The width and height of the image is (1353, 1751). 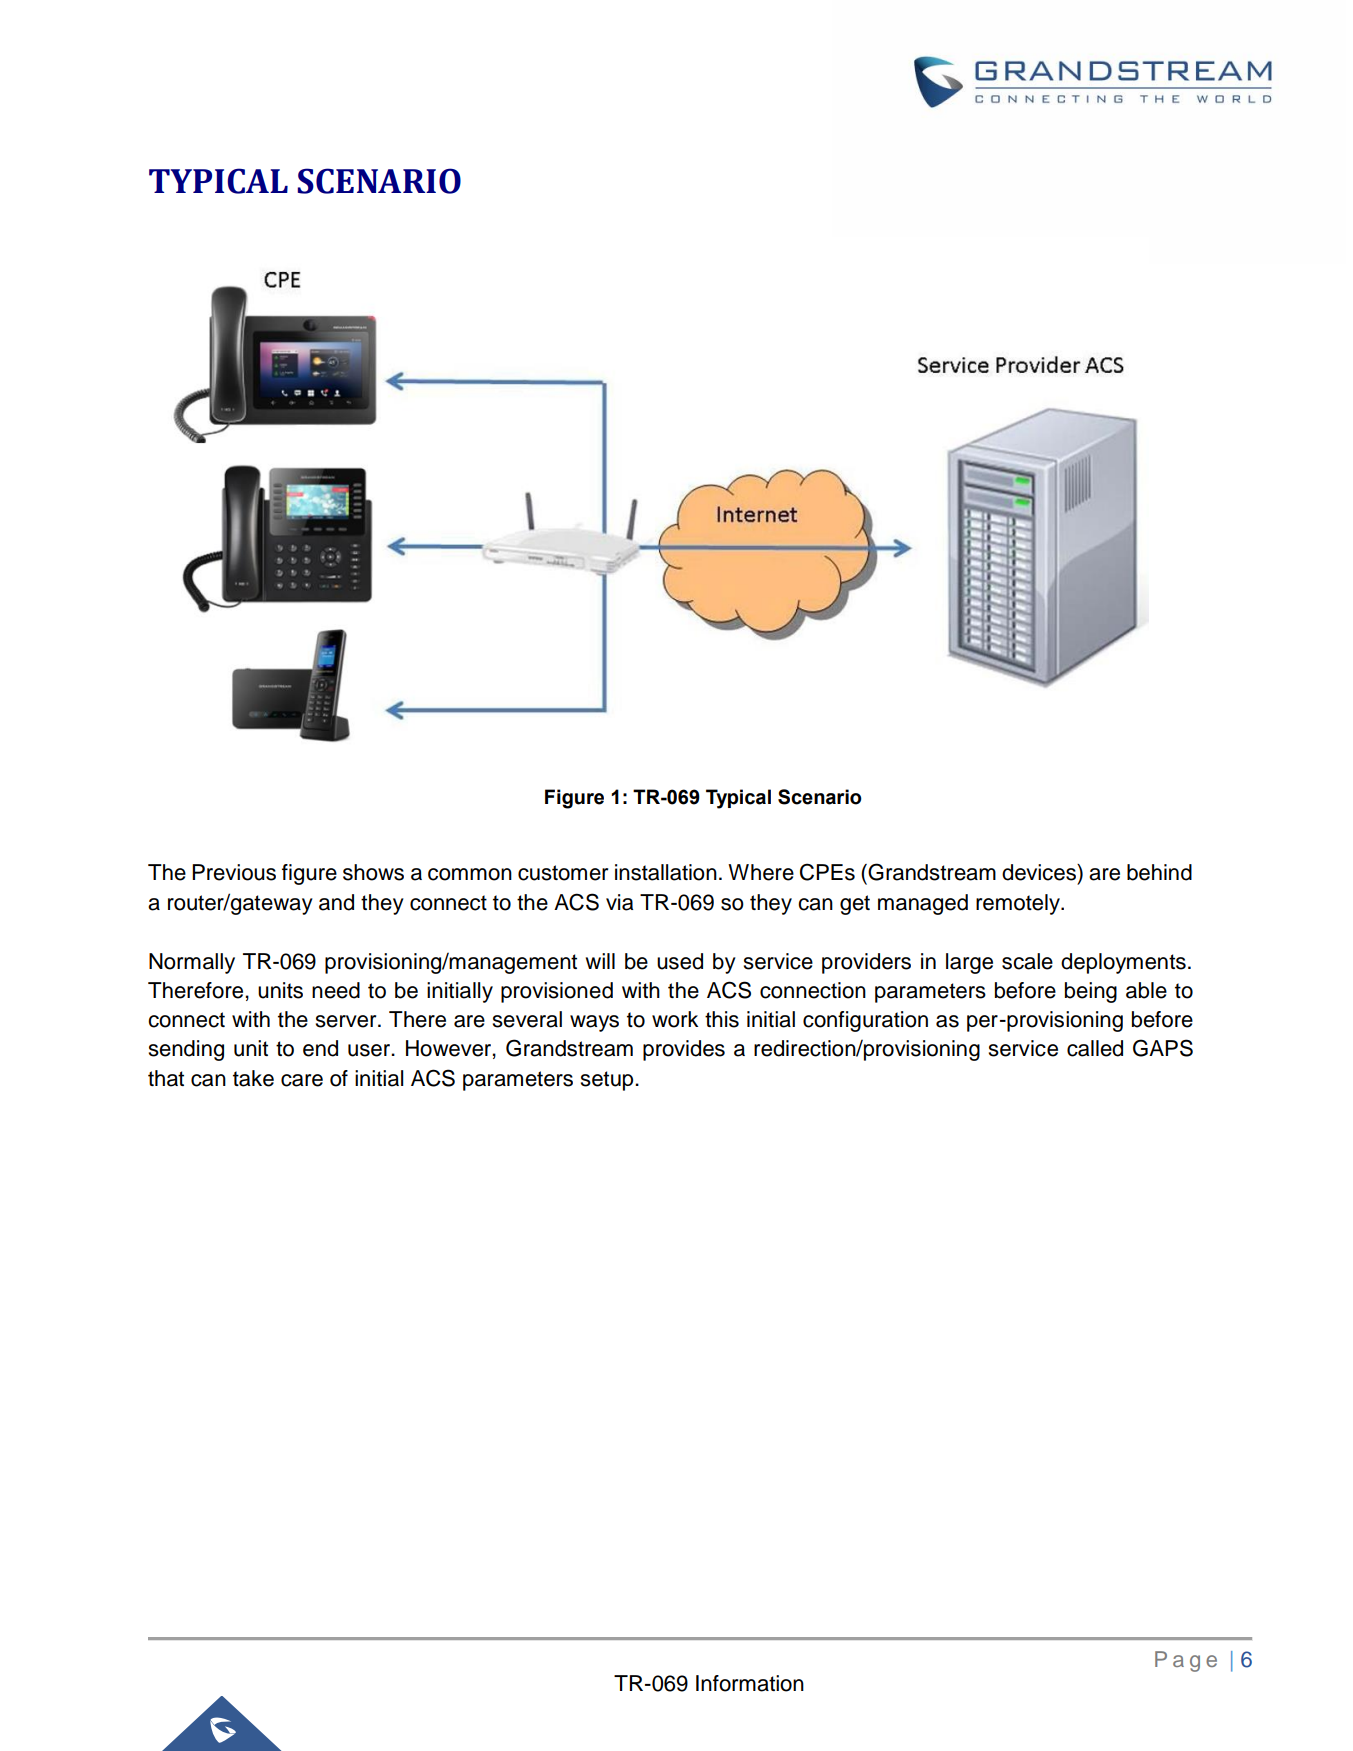 I want to click on remotely, so click(x=1019, y=904).
